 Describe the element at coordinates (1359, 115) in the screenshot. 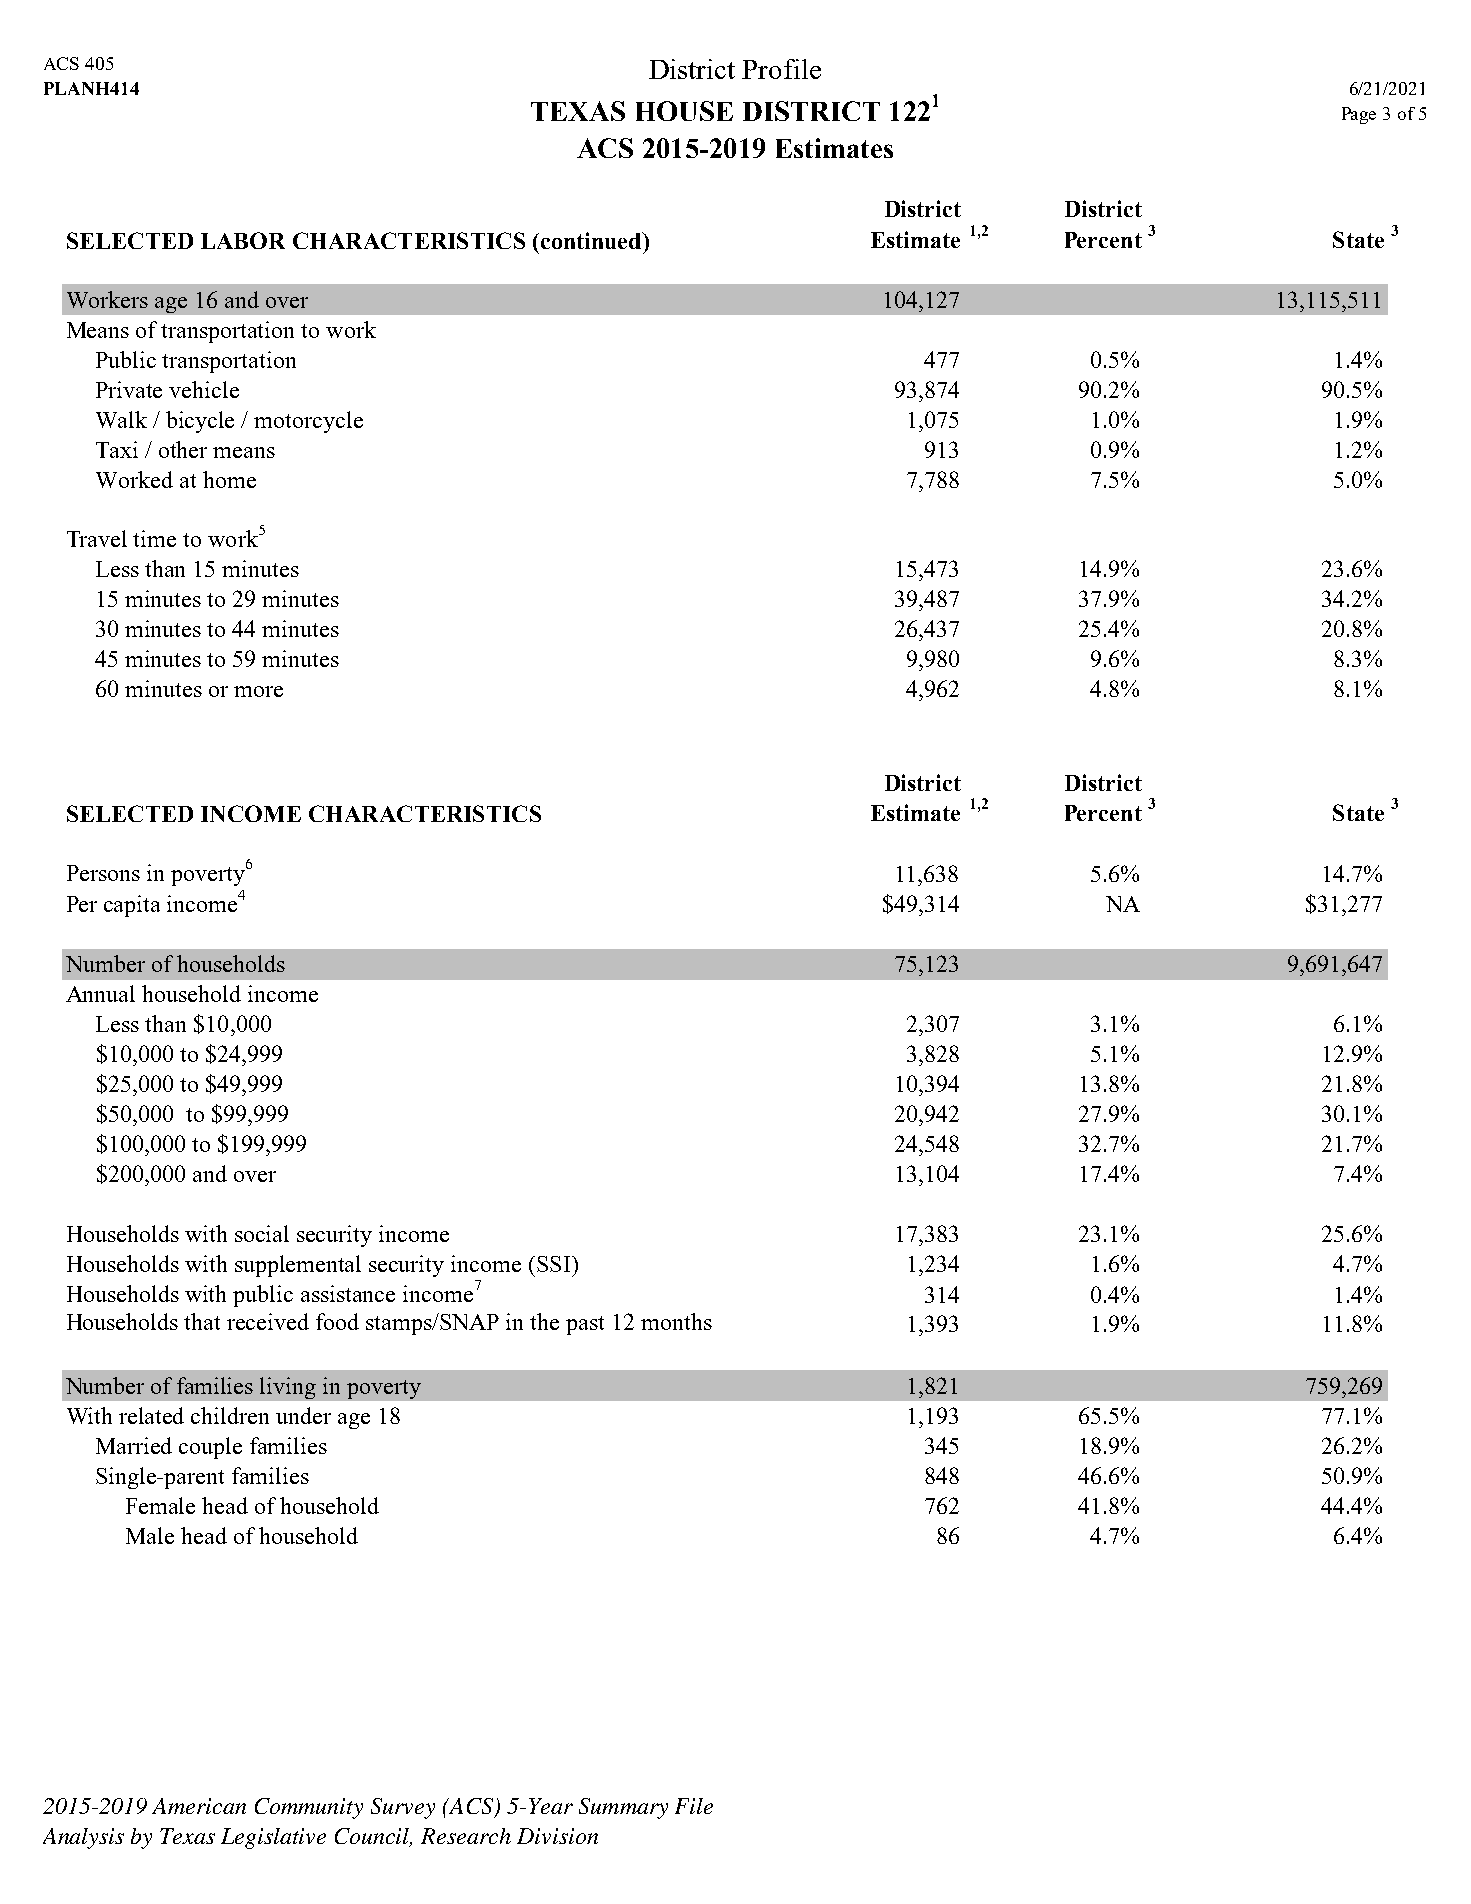

I see `Page` at that location.
